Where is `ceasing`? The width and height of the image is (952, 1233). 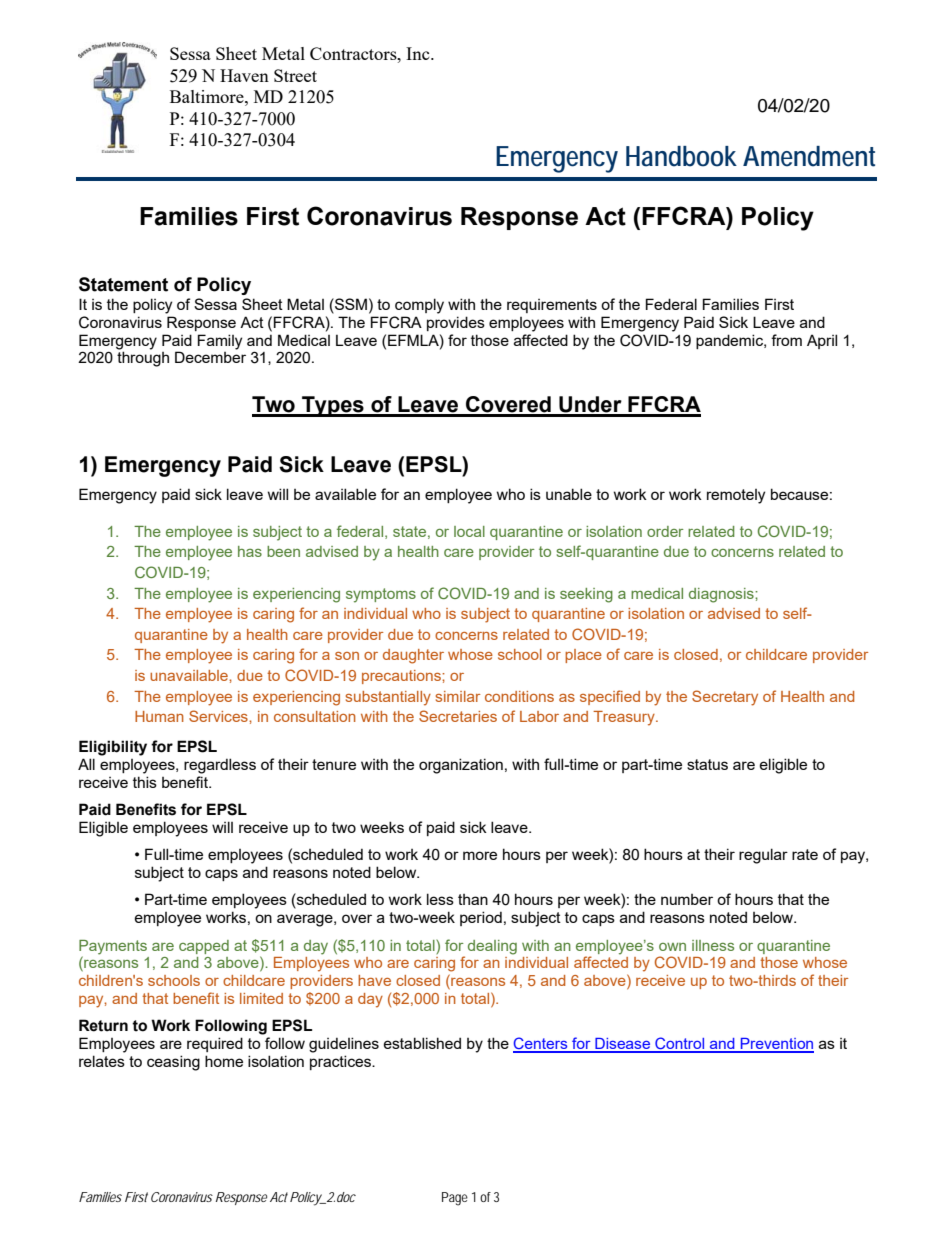
ceasing is located at coordinates (173, 1063).
